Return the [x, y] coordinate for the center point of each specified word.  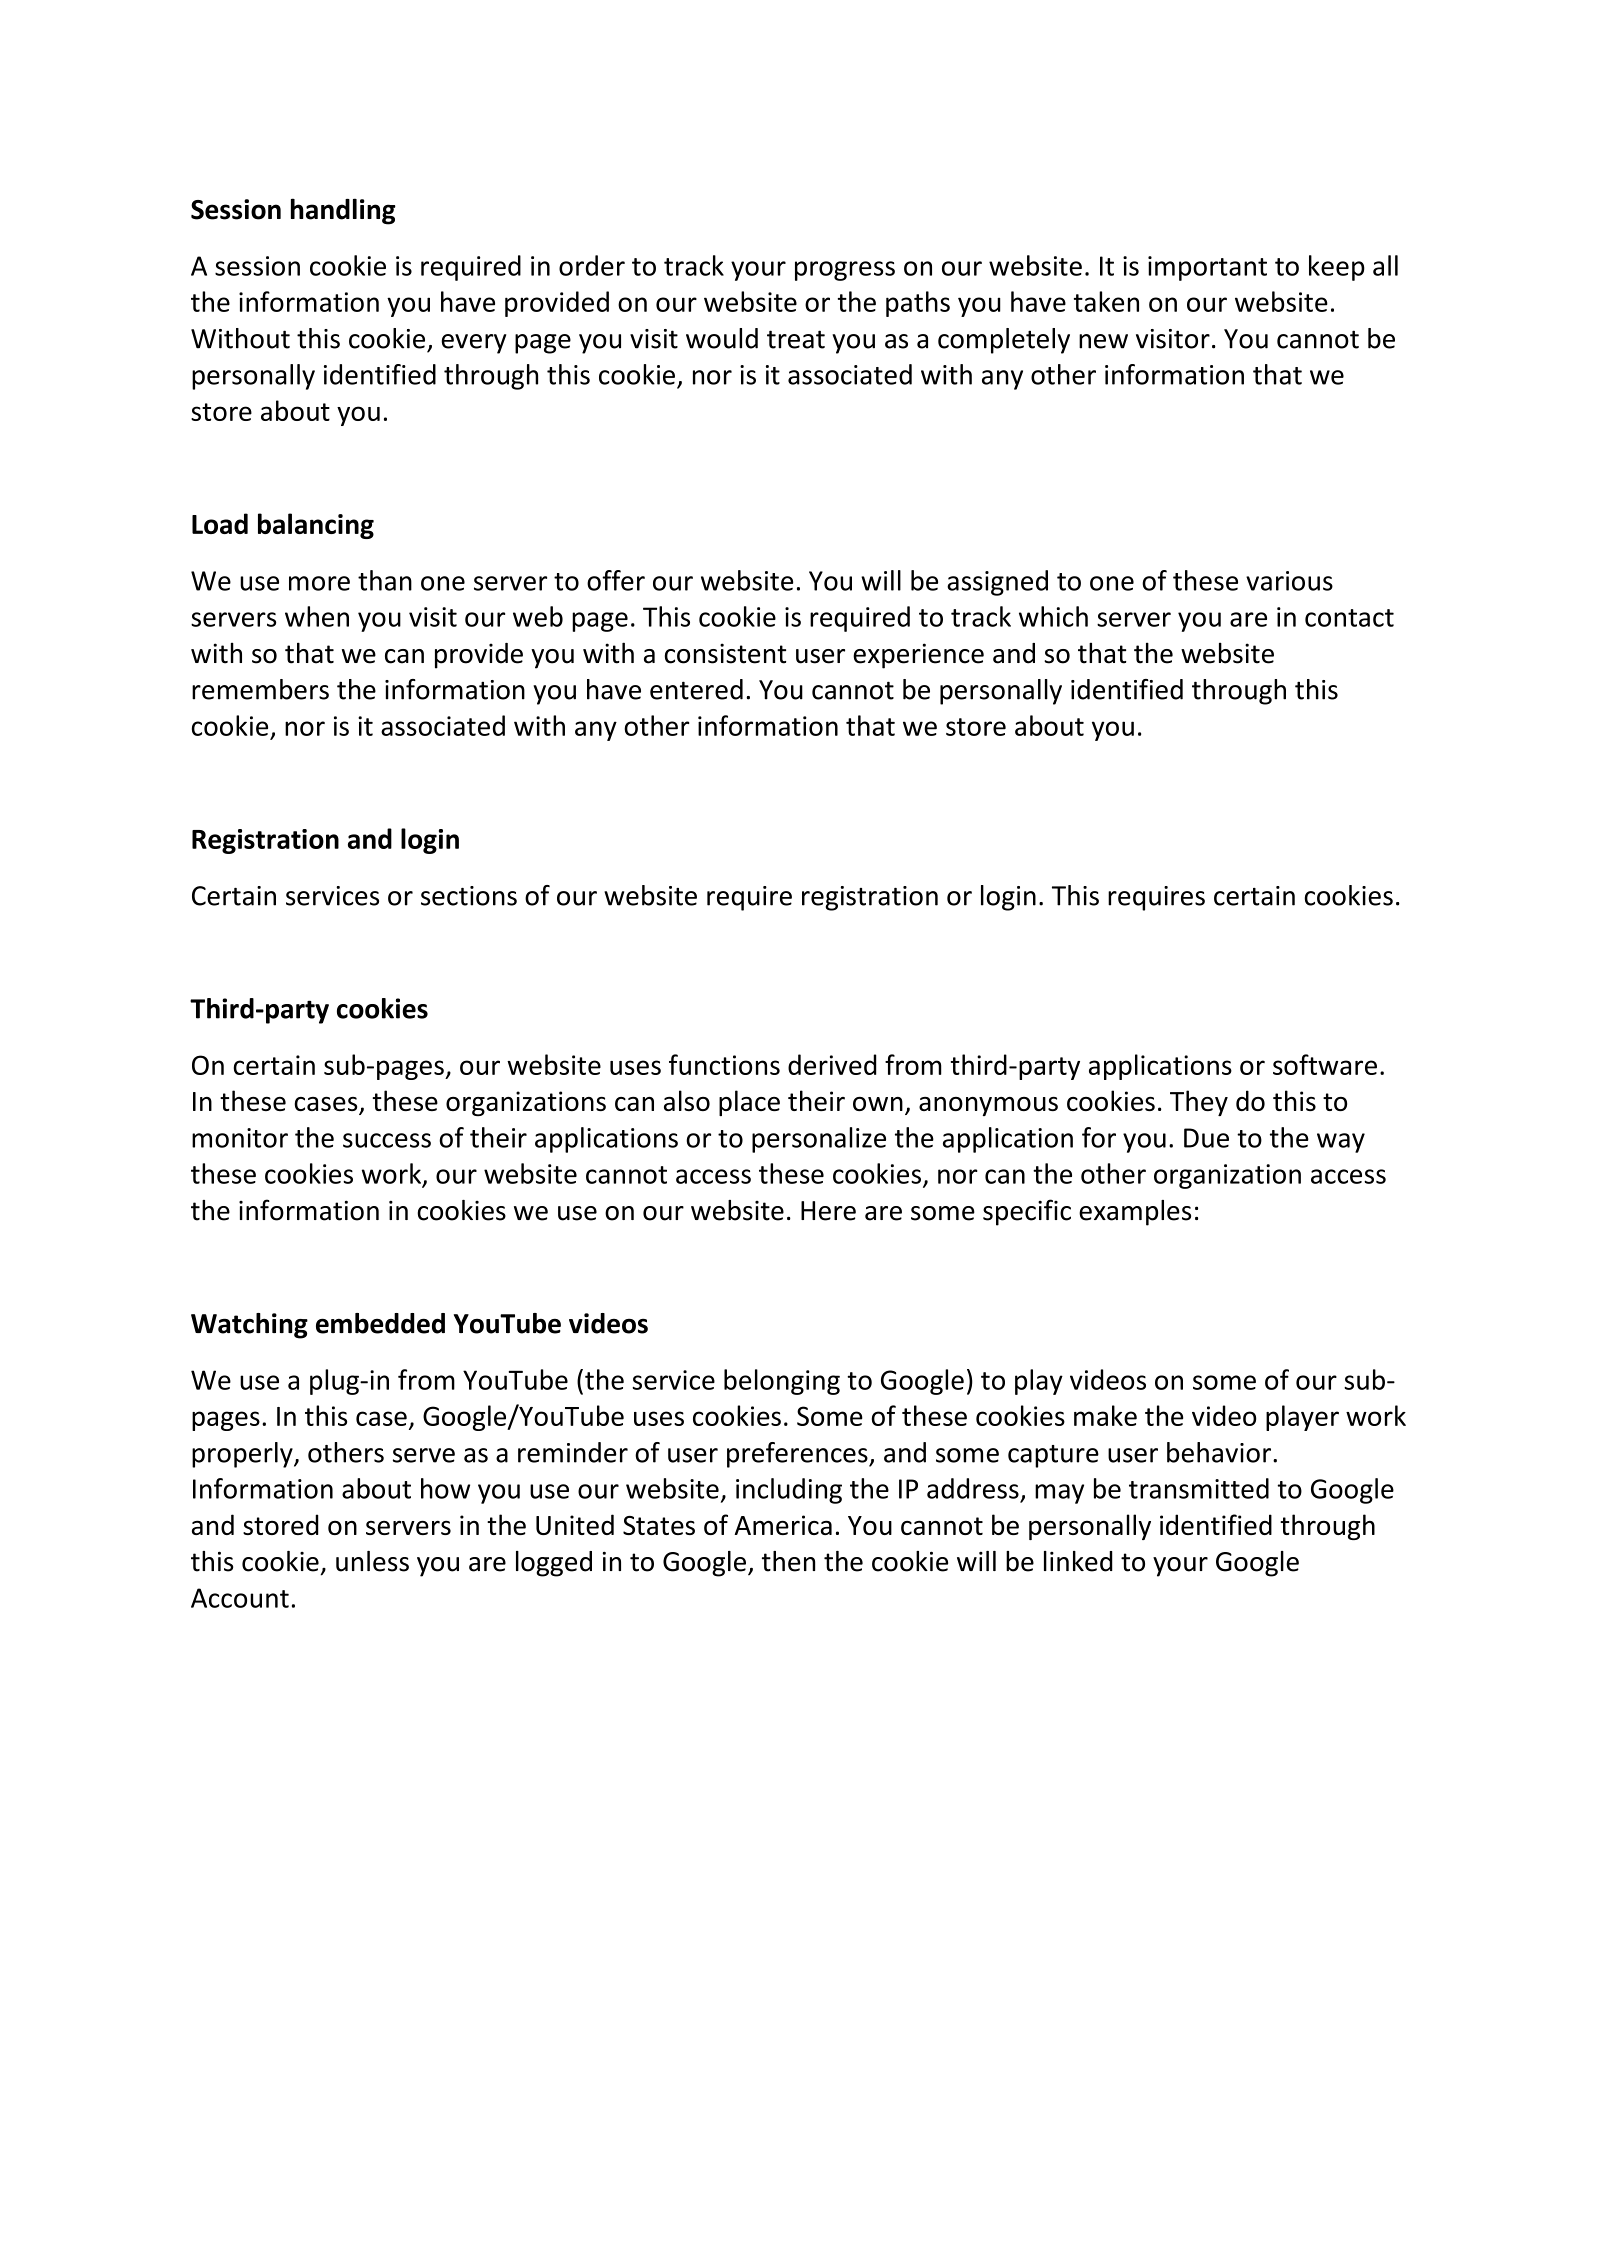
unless [372, 1561]
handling [343, 211]
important [1207, 268]
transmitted [1199, 1488]
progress [845, 271]
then [788, 1561]
